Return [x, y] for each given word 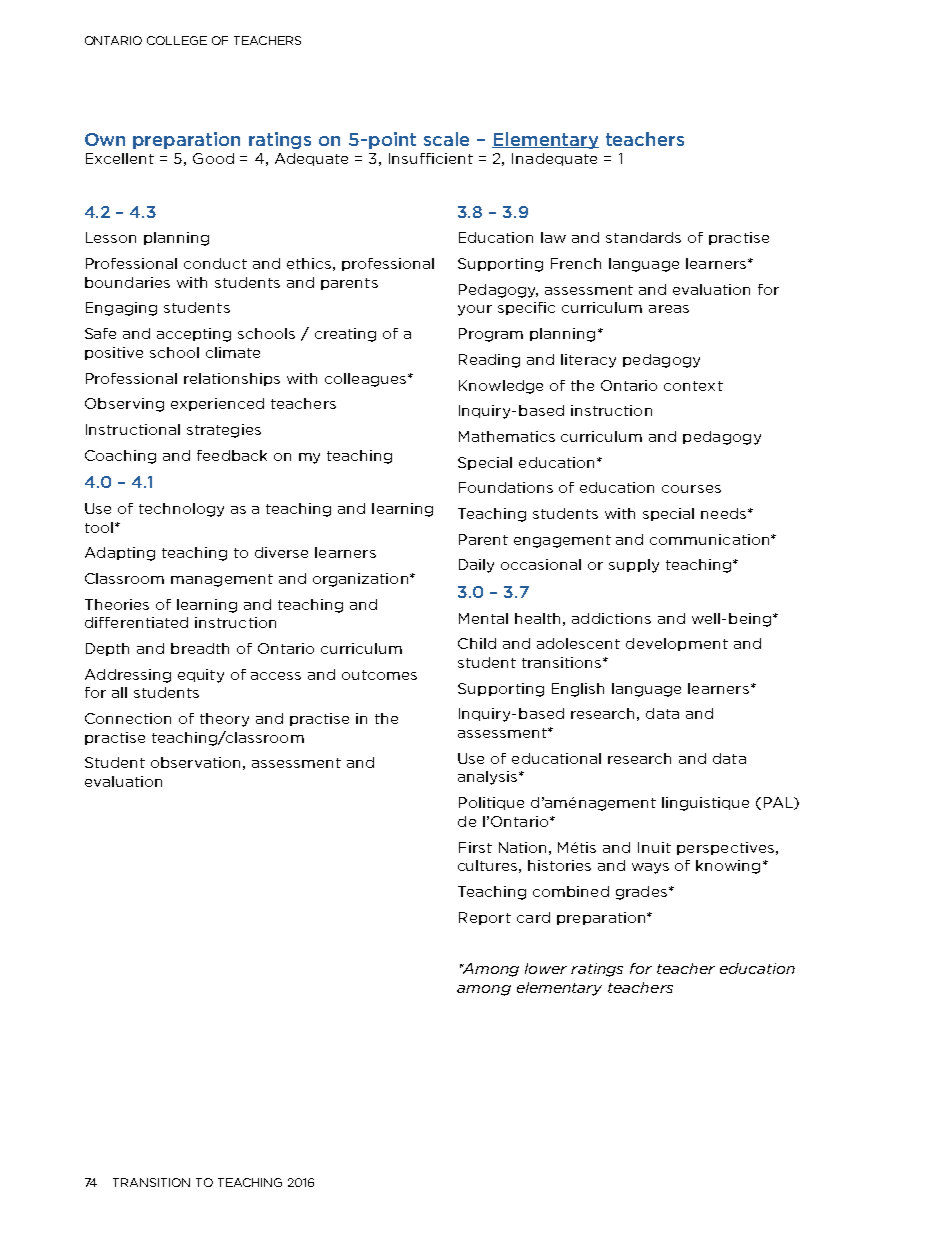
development [677, 644]
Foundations [506, 487]
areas [669, 309]
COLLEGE [177, 40]
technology [181, 510]
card [533, 917]
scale [446, 139]
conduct [215, 263]
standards [643, 237]
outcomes [379, 675]
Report [485, 918]
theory [224, 720]
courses [691, 489]
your [475, 310]
